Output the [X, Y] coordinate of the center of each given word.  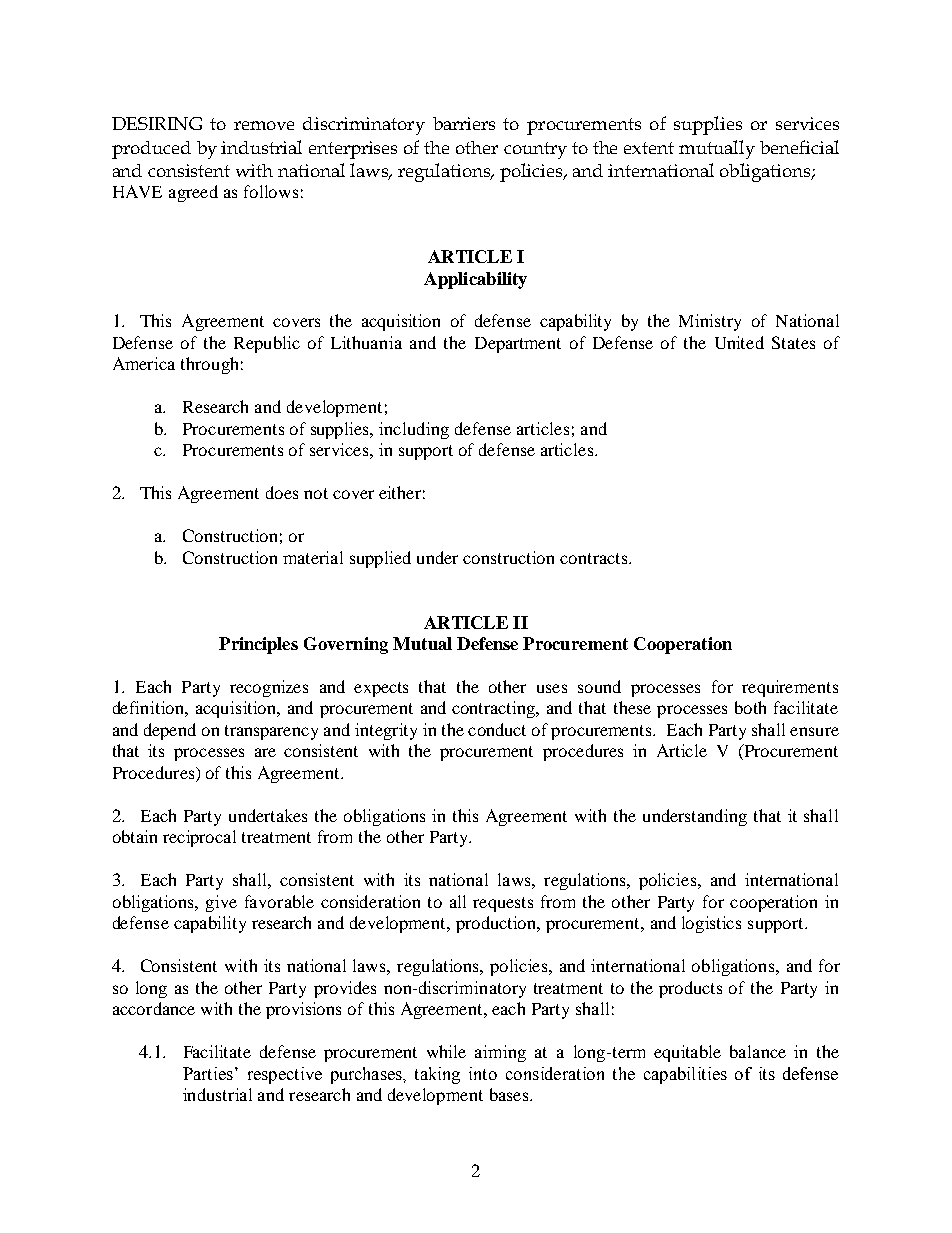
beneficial [799, 147]
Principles [258, 645]
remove [264, 125]
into [483, 1073]
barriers [464, 123]
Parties [208, 1073]
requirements [790, 688]
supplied [380, 559]
